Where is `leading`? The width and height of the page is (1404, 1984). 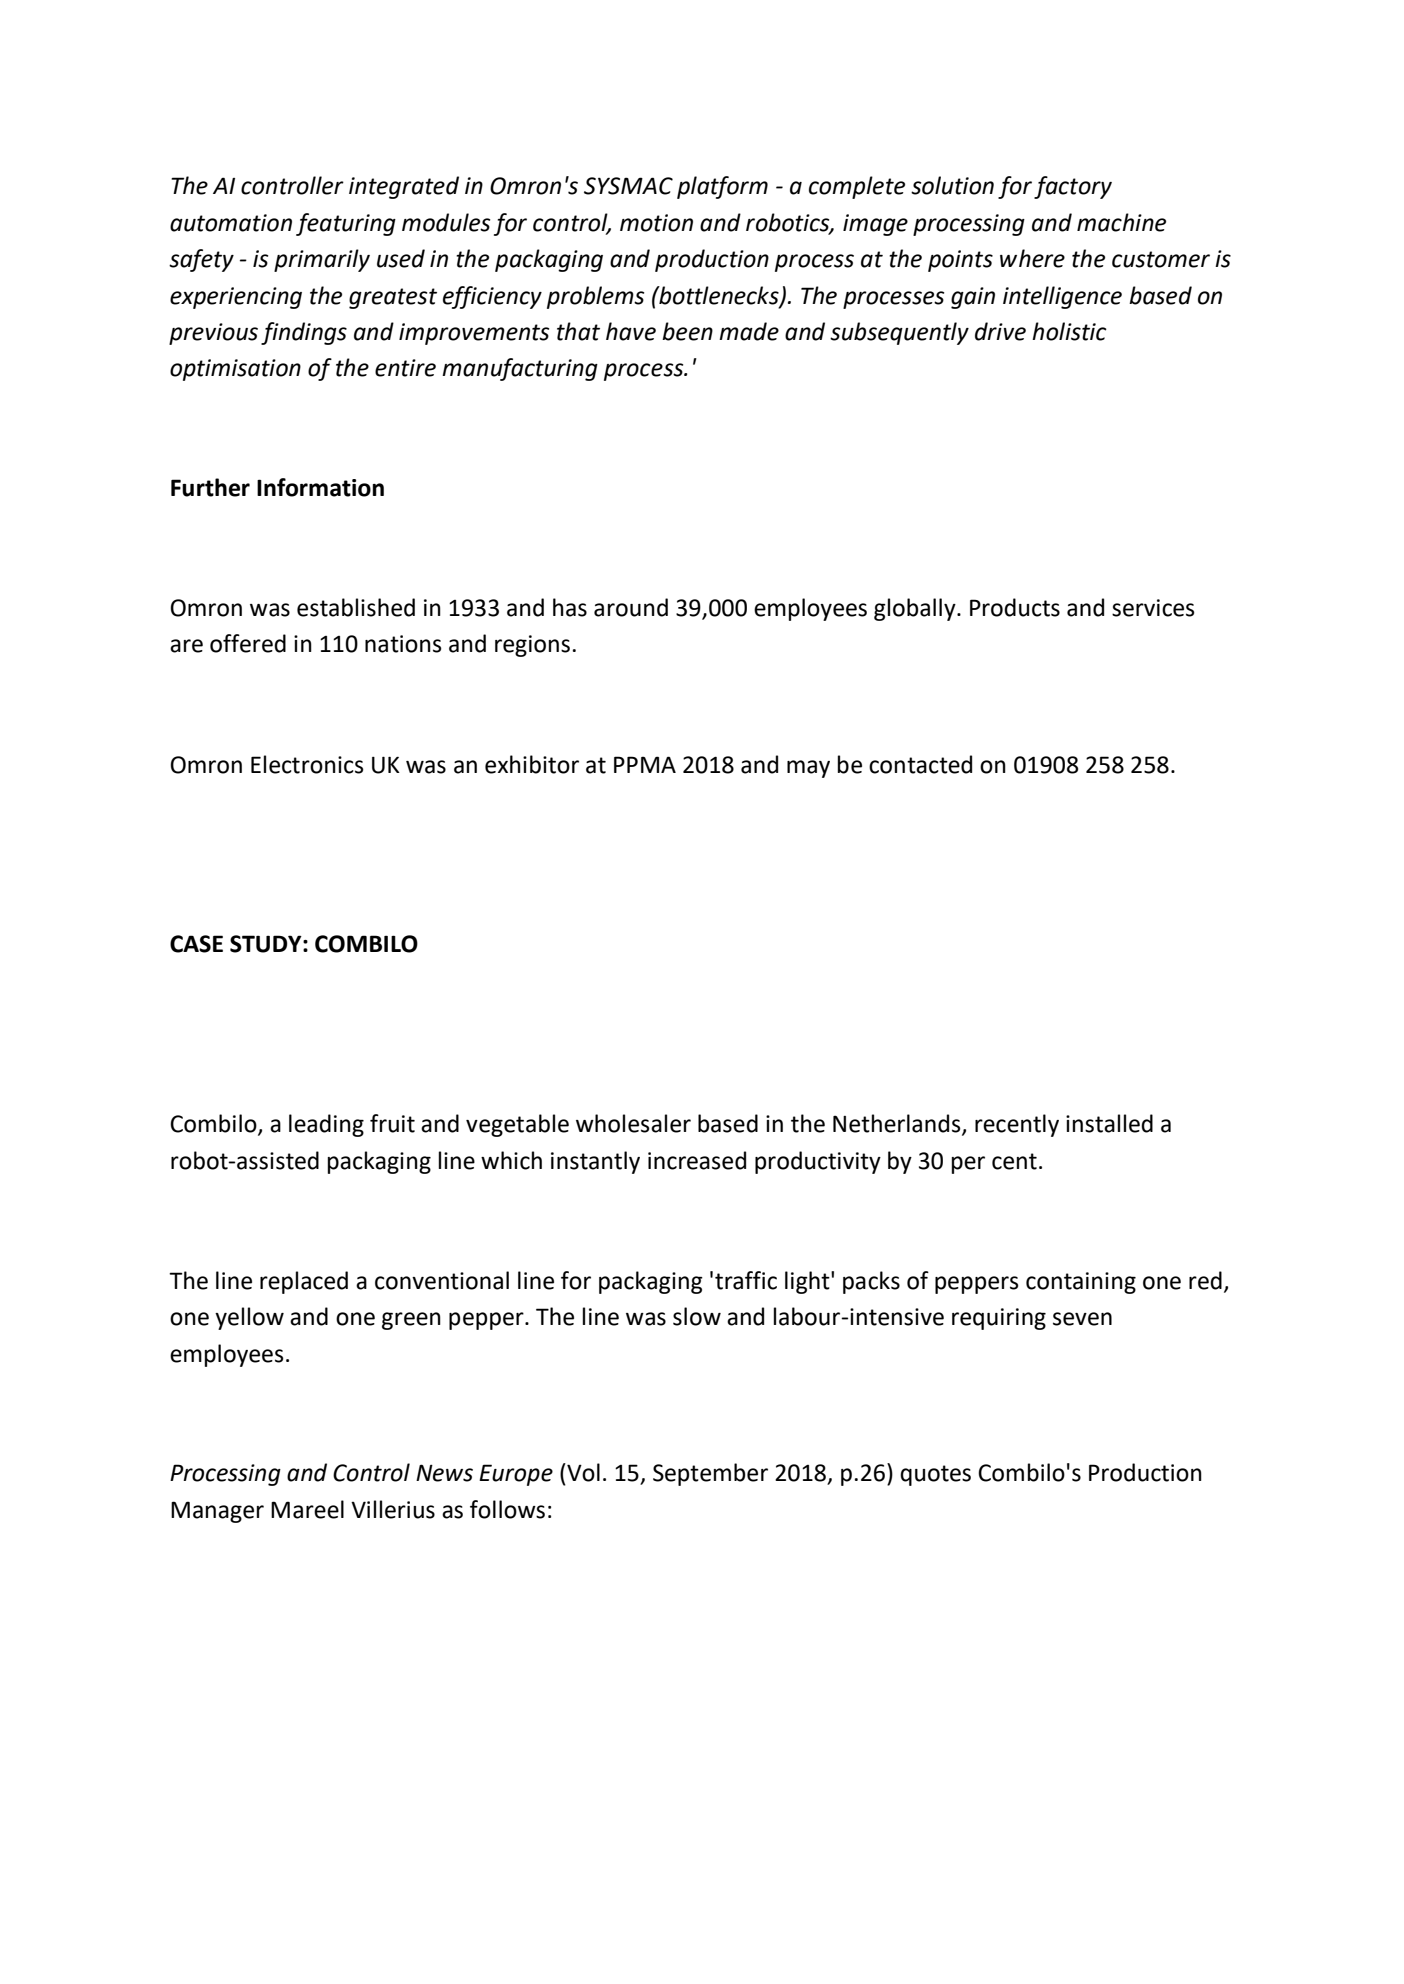
leading is located at coordinates (326, 1125).
